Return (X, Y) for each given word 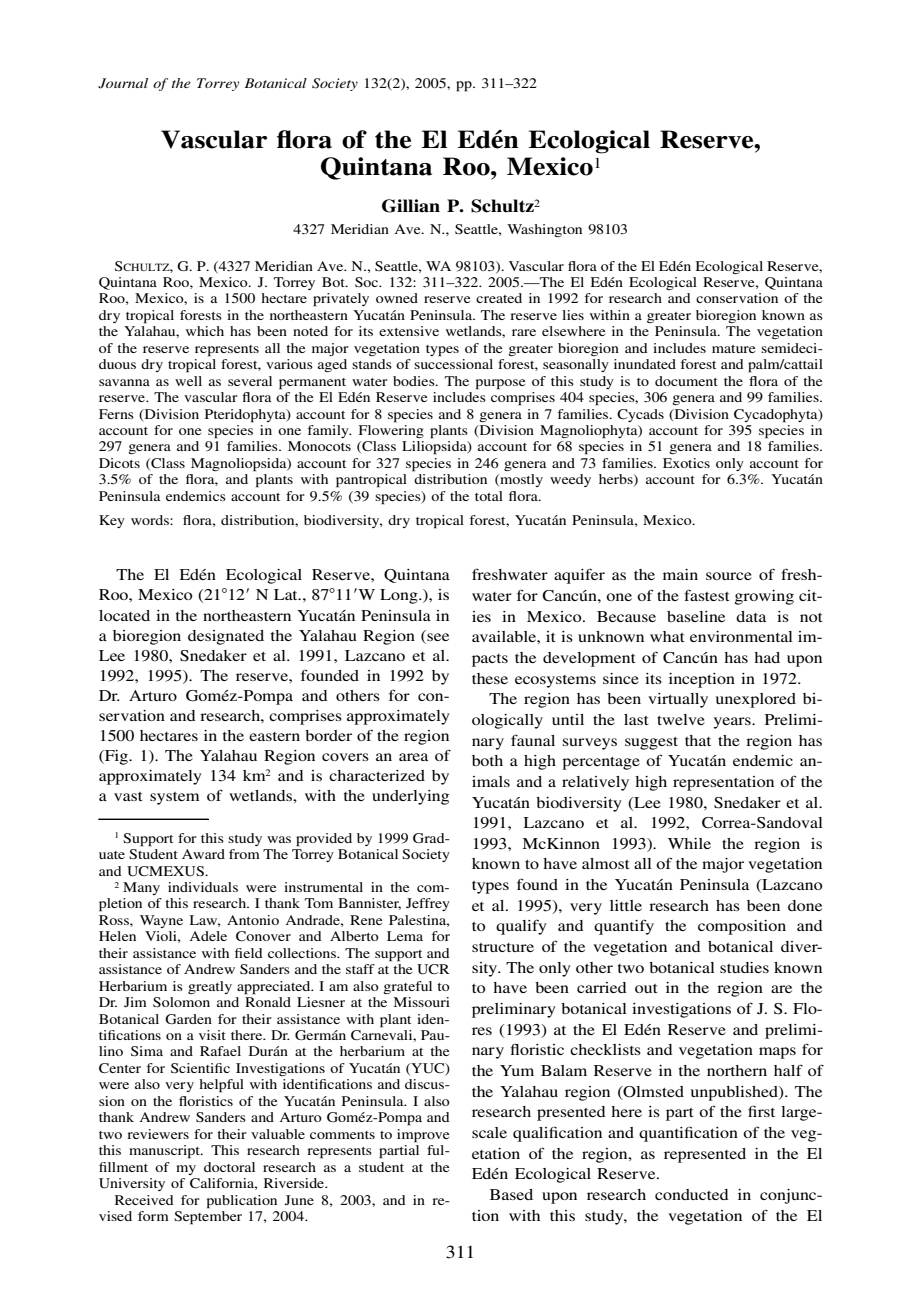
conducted (692, 1194)
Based (511, 1194)
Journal (123, 83)
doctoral (229, 1167)
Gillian (411, 206)
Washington (544, 230)
